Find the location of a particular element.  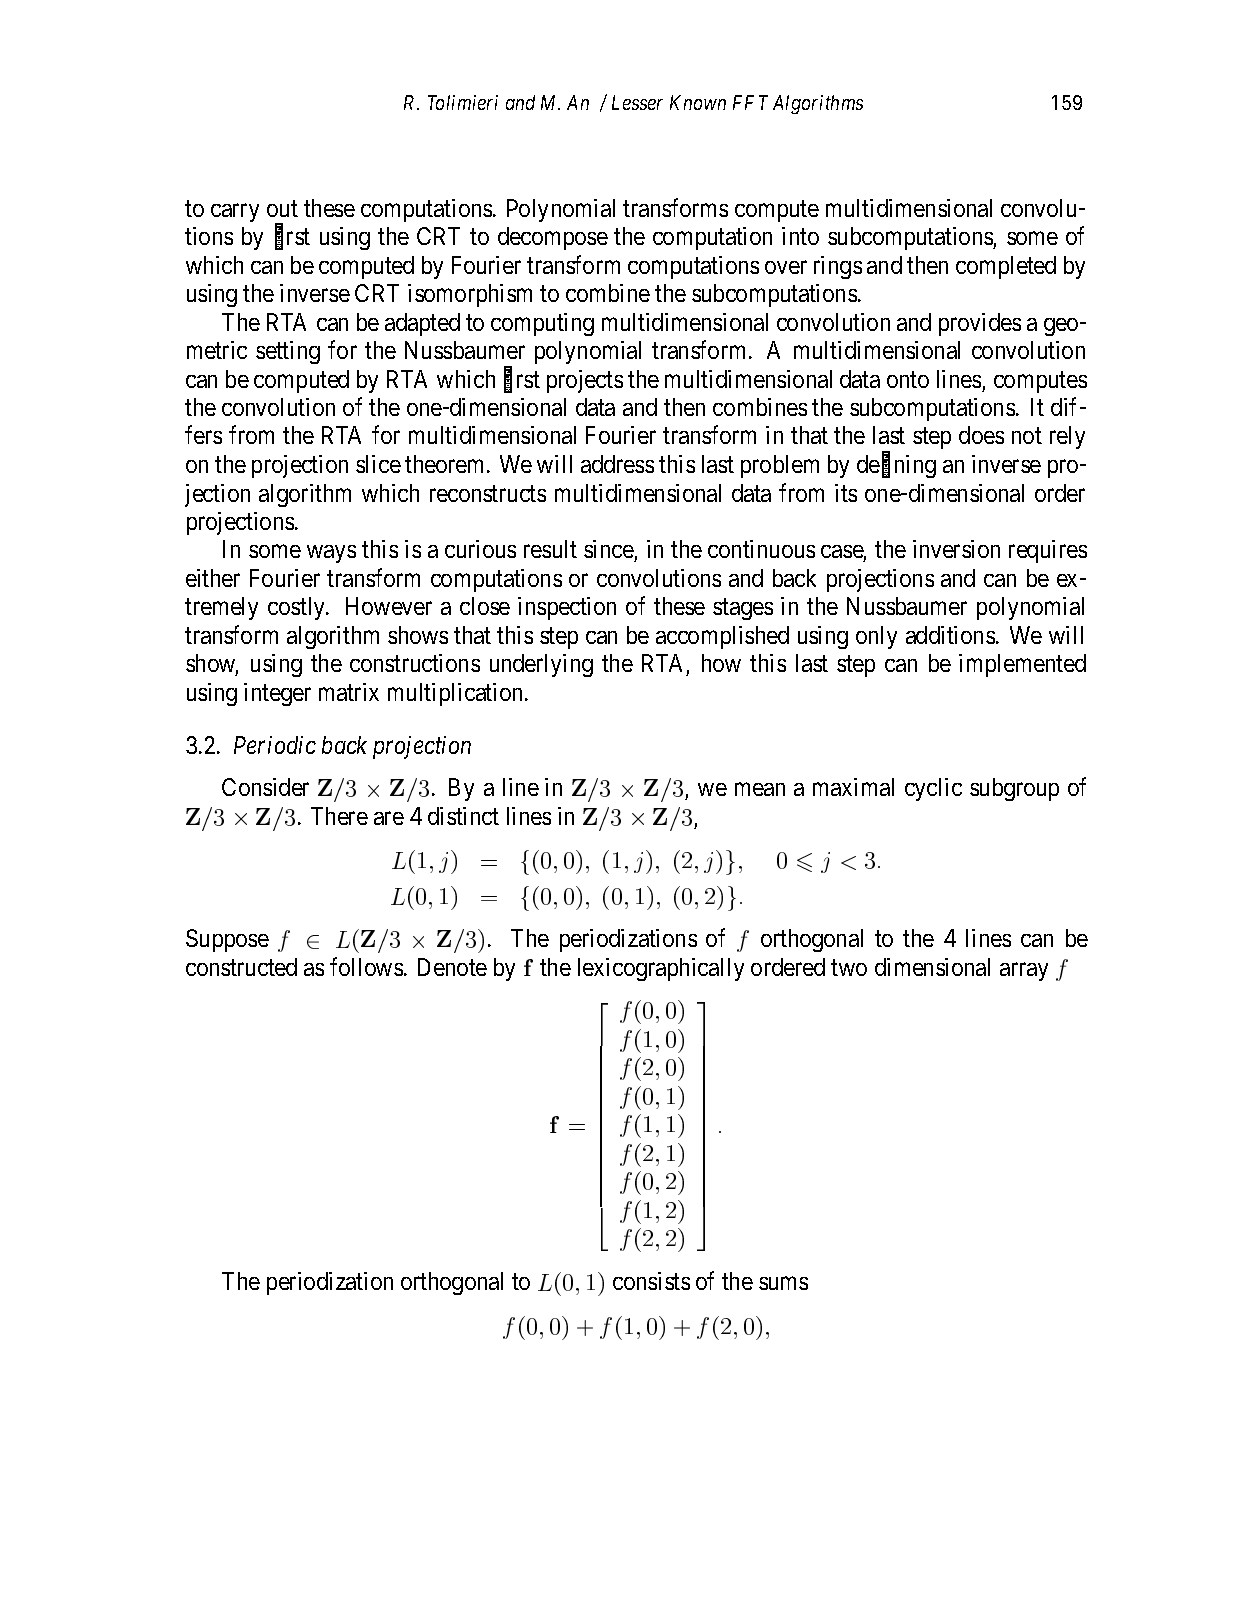

Lesser is located at coordinates (637, 102).
